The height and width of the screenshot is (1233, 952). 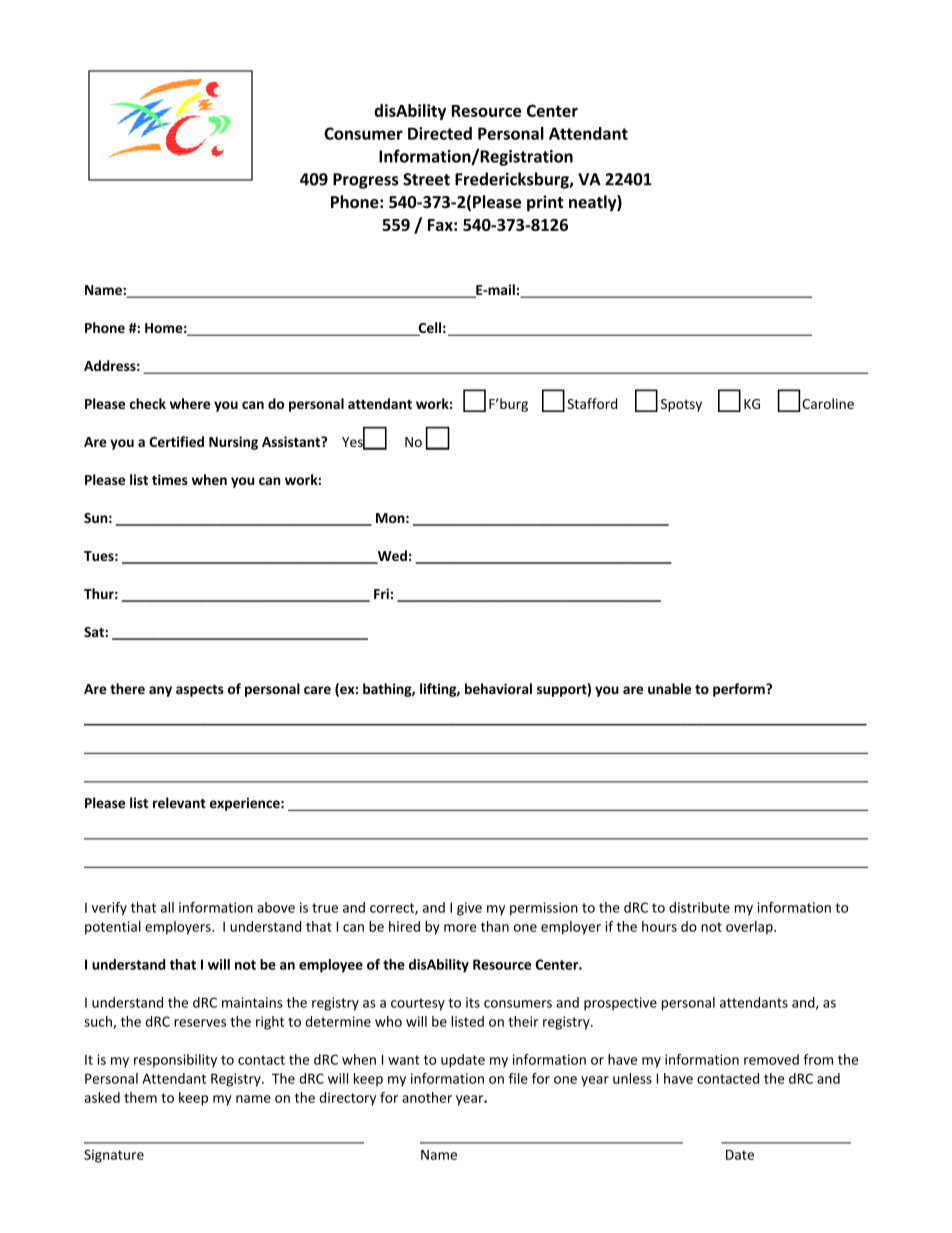 What do you see at coordinates (426, 179) in the screenshot?
I see `Street` at bounding box center [426, 179].
